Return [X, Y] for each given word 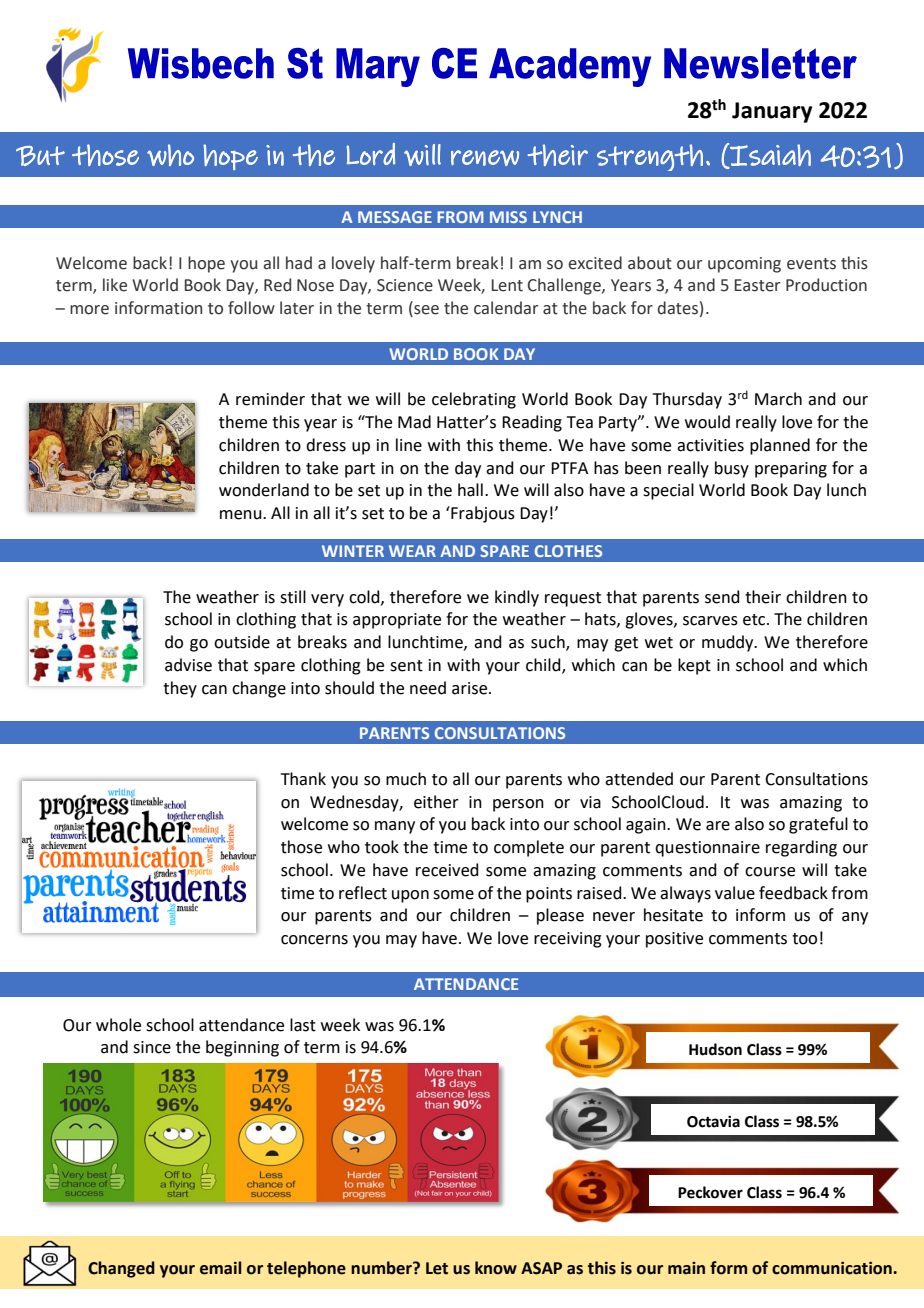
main [686, 1268]
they [180, 689]
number [382, 1268]
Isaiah [769, 155]
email [220, 1268]
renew [485, 158]
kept [694, 666]
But [40, 156]
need [428, 688]
